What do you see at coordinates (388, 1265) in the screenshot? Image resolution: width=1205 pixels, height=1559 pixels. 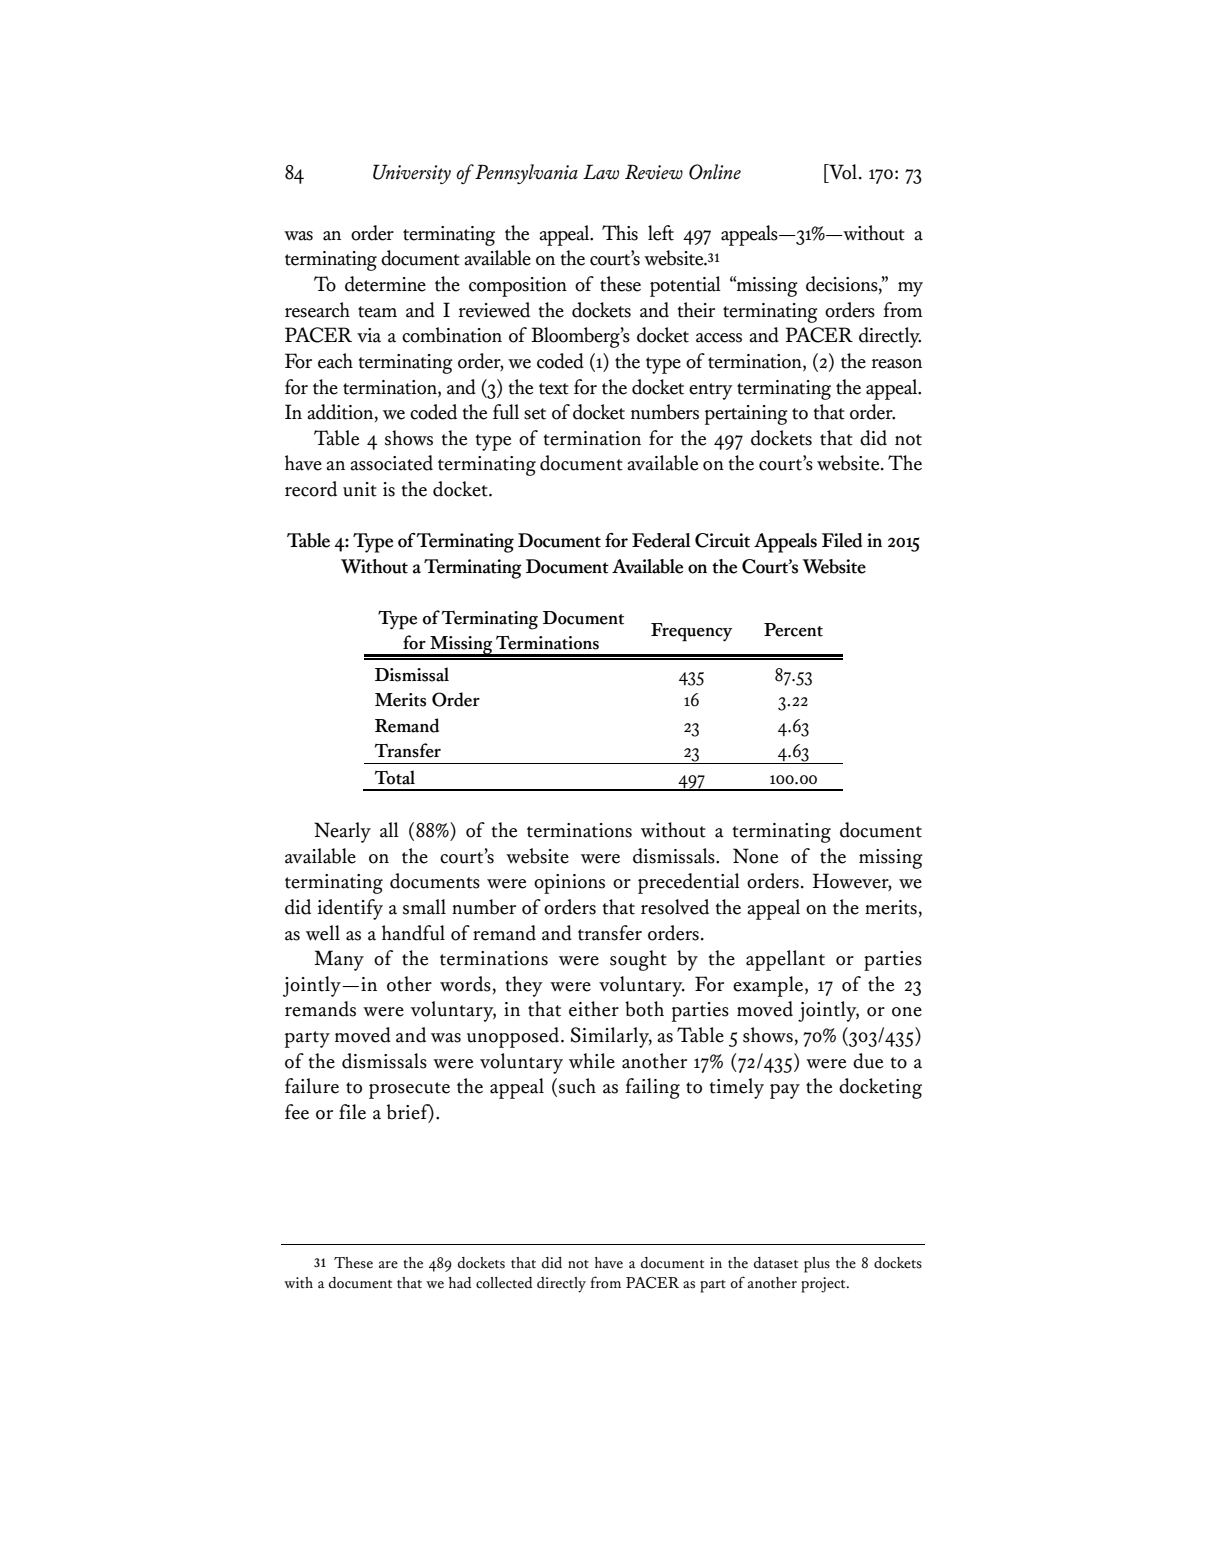 I see `are` at bounding box center [388, 1265].
